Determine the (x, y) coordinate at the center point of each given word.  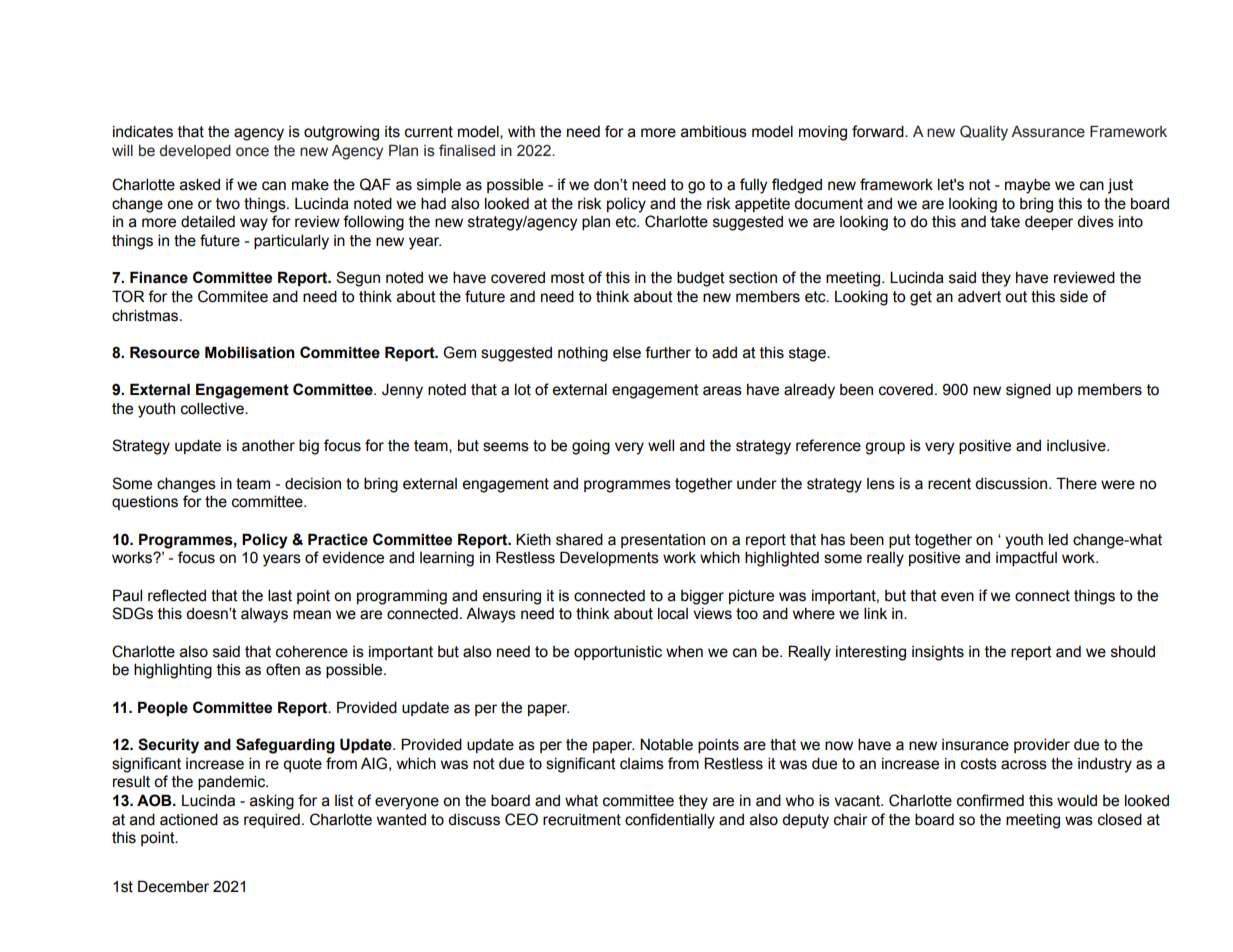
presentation (663, 541)
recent (949, 484)
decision (313, 484)
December (173, 886)
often (283, 669)
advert (979, 297)
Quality (984, 133)
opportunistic (618, 653)
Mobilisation (250, 352)
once (252, 152)
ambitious (714, 131)
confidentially (670, 821)
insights (938, 653)
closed (1120, 819)
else (627, 353)
